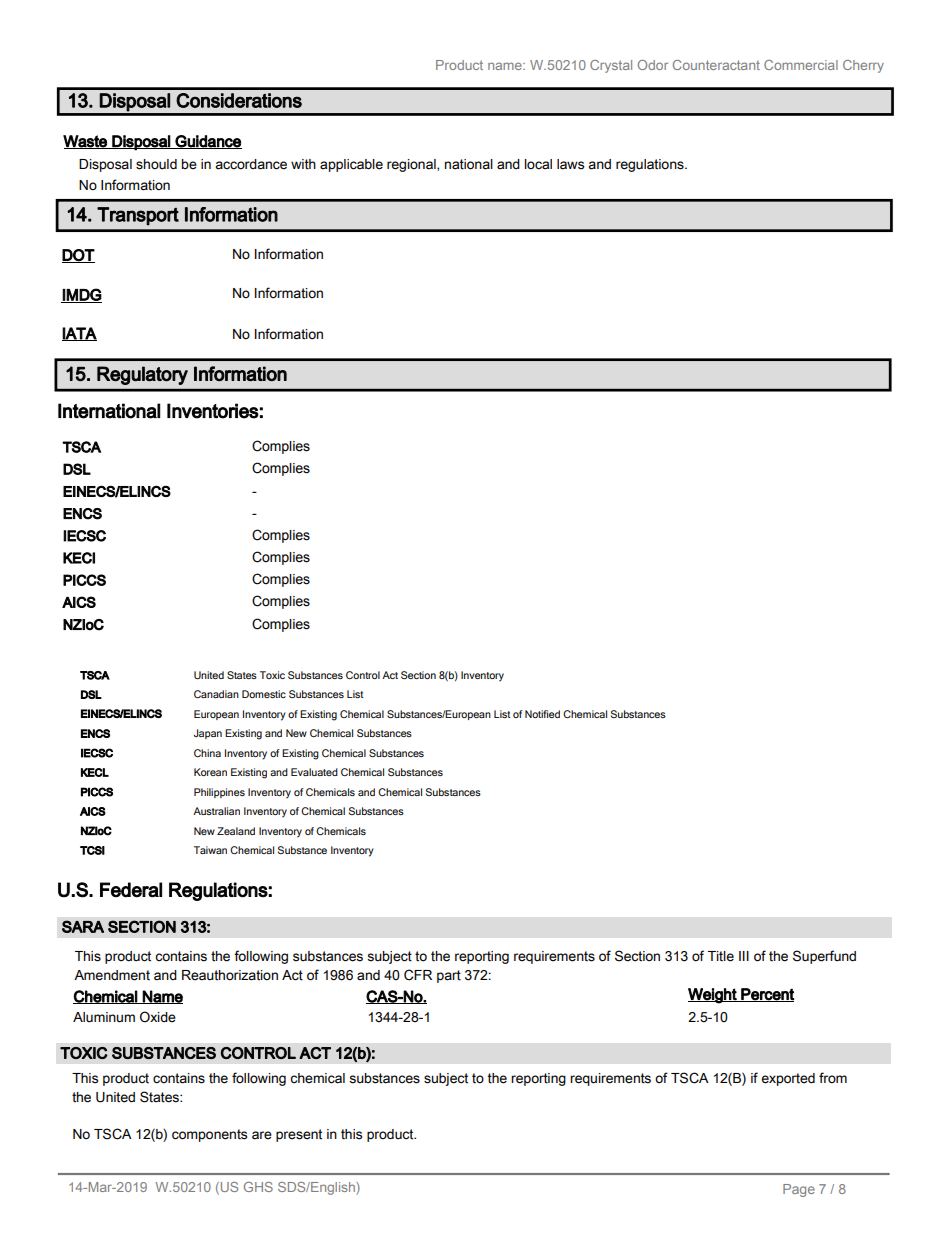  Describe the element at coordinates (721, 956) in the screenshot. I see `Title` at that location.
